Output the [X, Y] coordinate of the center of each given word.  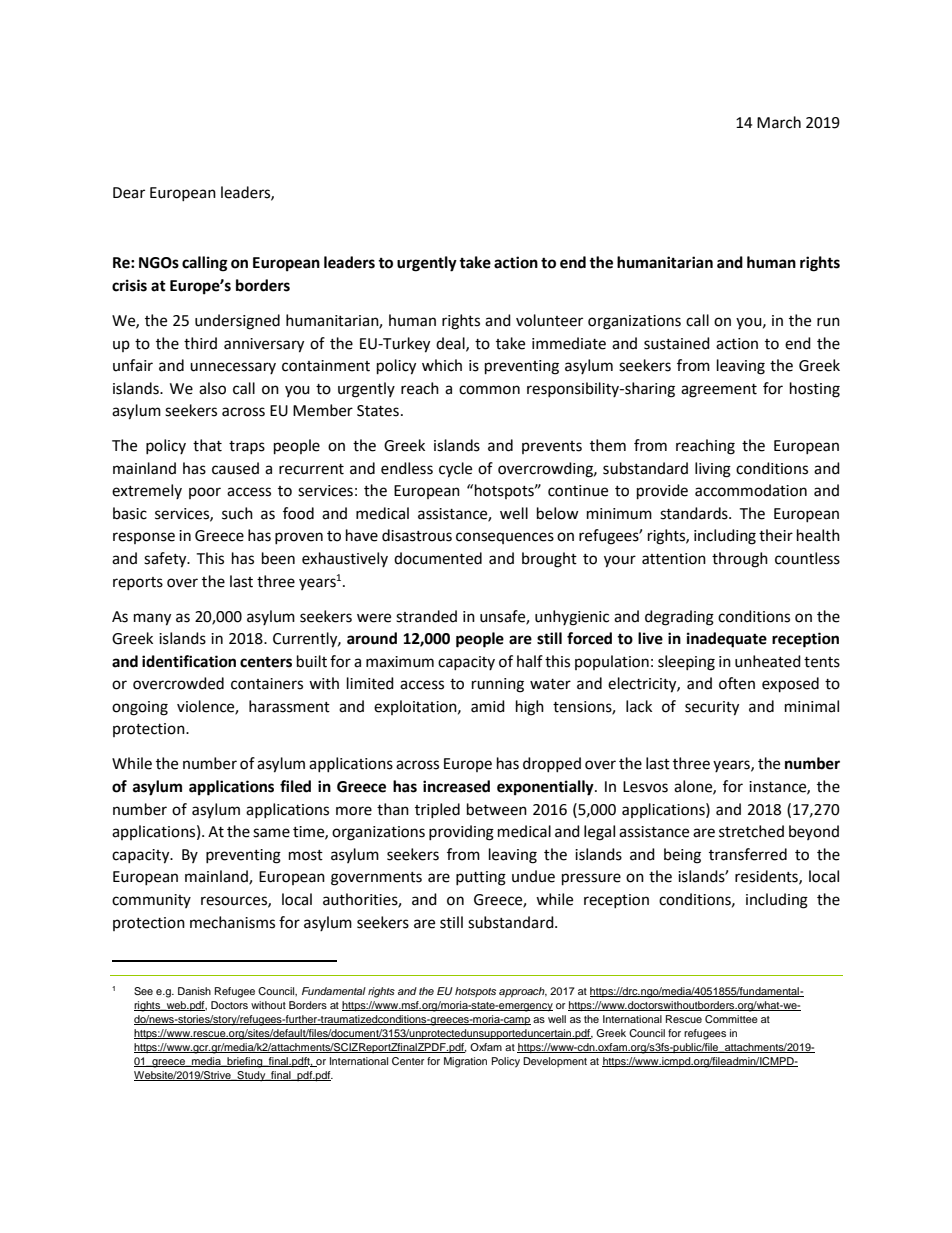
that [207, 445]
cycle [455, 470]
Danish [194, 991]
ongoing [140, 708]
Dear [129, 193]
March [779, 122]
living [713, 470]
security [712, 708]
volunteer [549, 320]
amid [488, 706]
